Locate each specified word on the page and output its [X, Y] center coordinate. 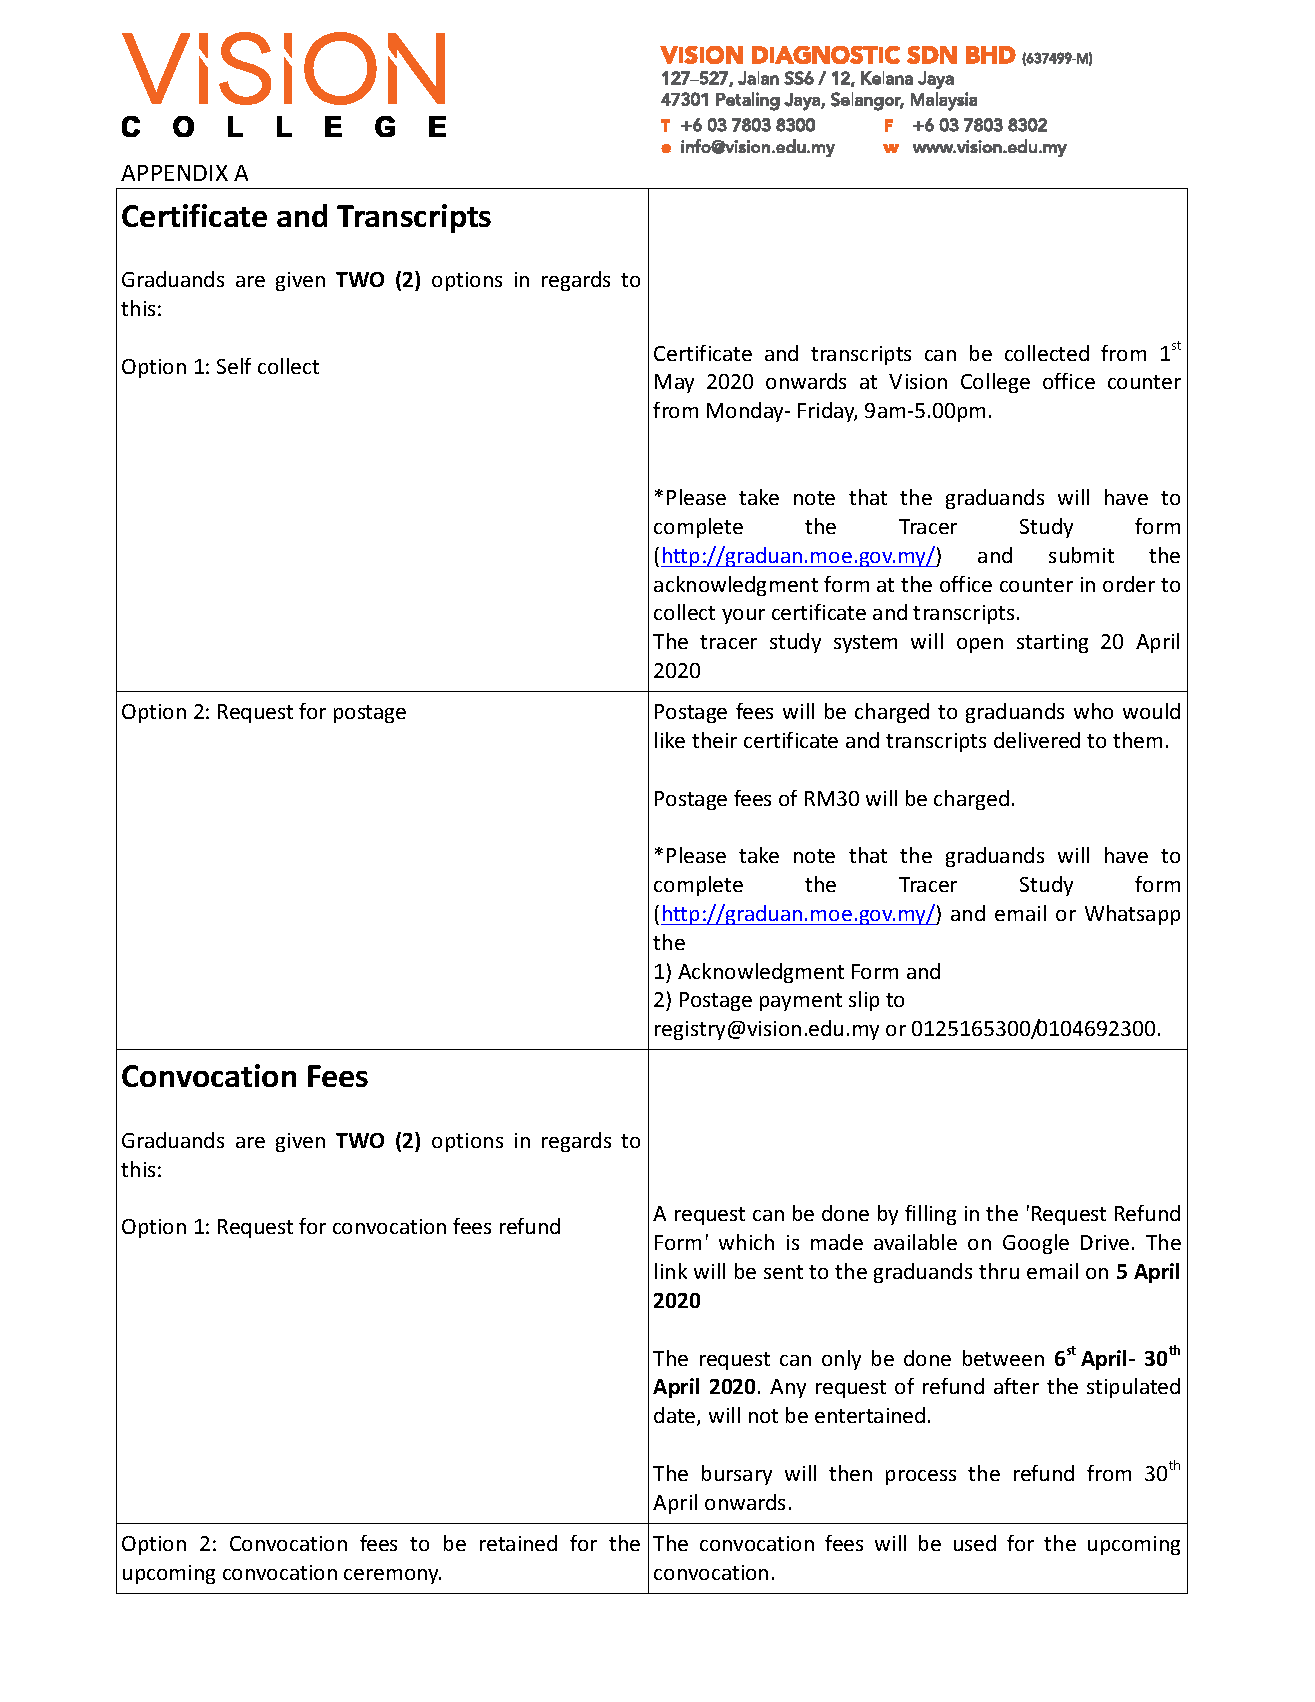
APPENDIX [174, 173]
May [674, 383]
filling [930, 1215]
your [743, 616]
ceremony [392, 1576]
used [975, 1543]
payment [801, 1002]
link [671, 1271]
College [995, 383]
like [670, 740]
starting [1052, 643]
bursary [737, 1475]
